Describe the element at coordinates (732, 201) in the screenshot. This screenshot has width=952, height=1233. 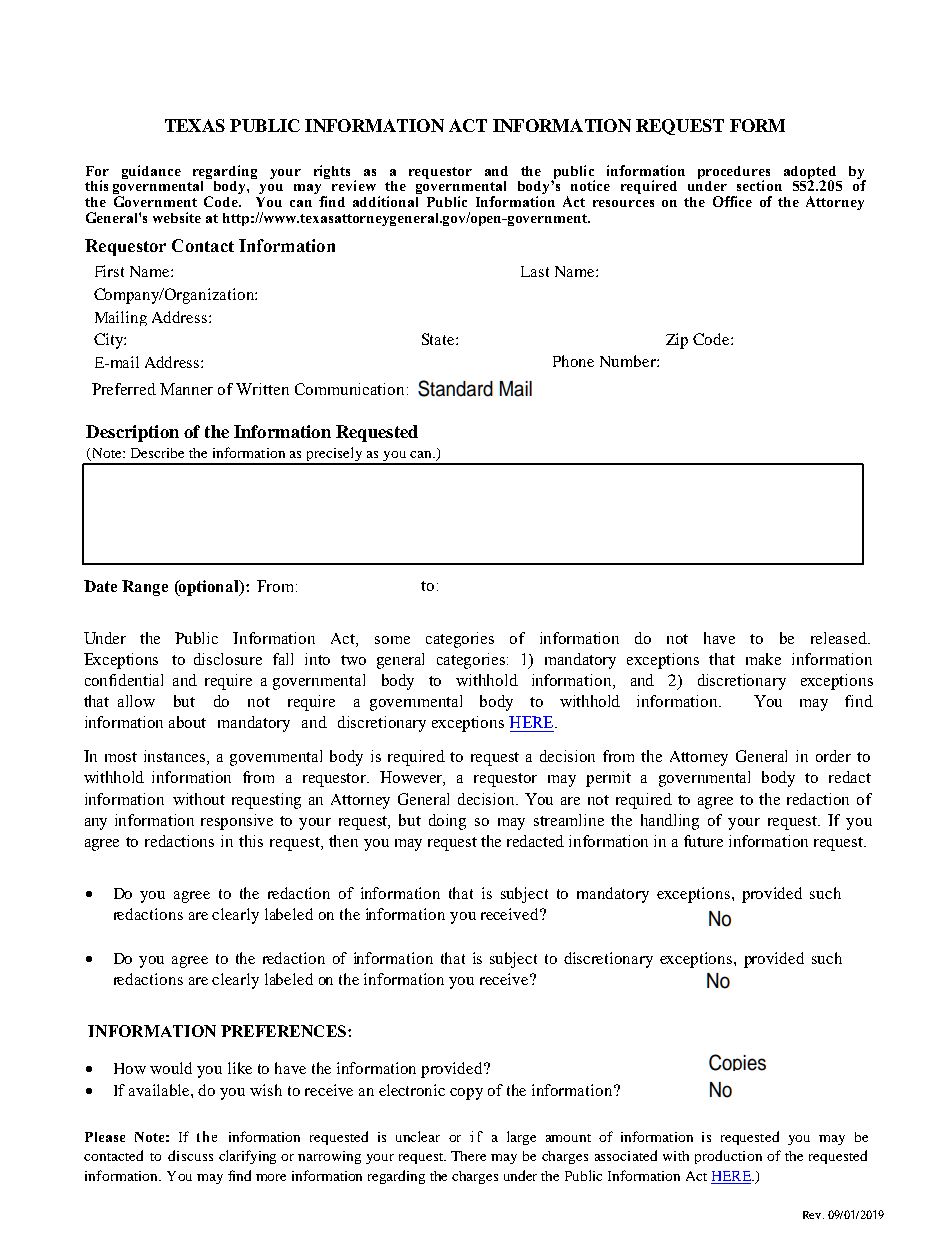
I see `Office` at that location.
